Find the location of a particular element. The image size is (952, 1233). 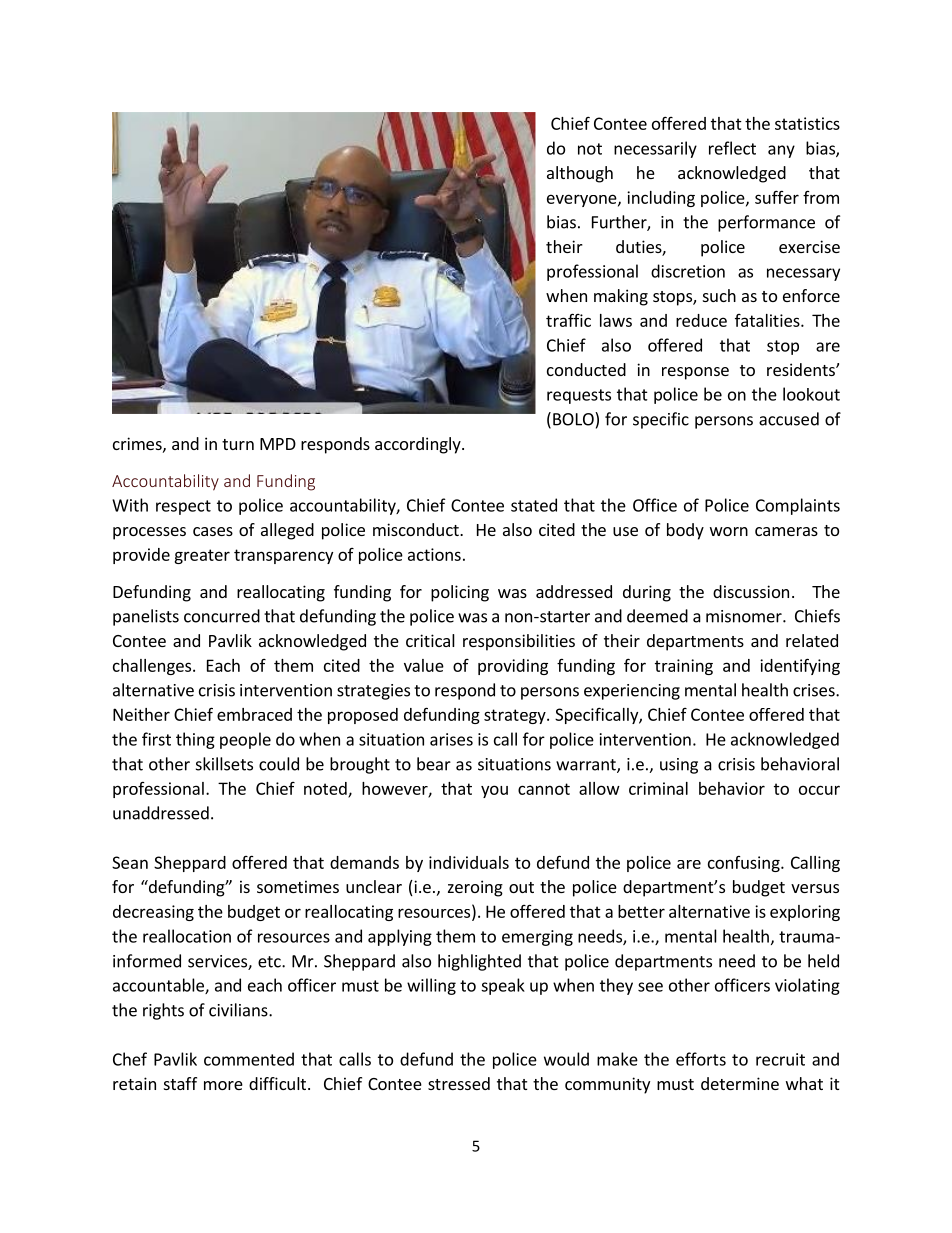

concurred is located at coordinates (222, 616).
